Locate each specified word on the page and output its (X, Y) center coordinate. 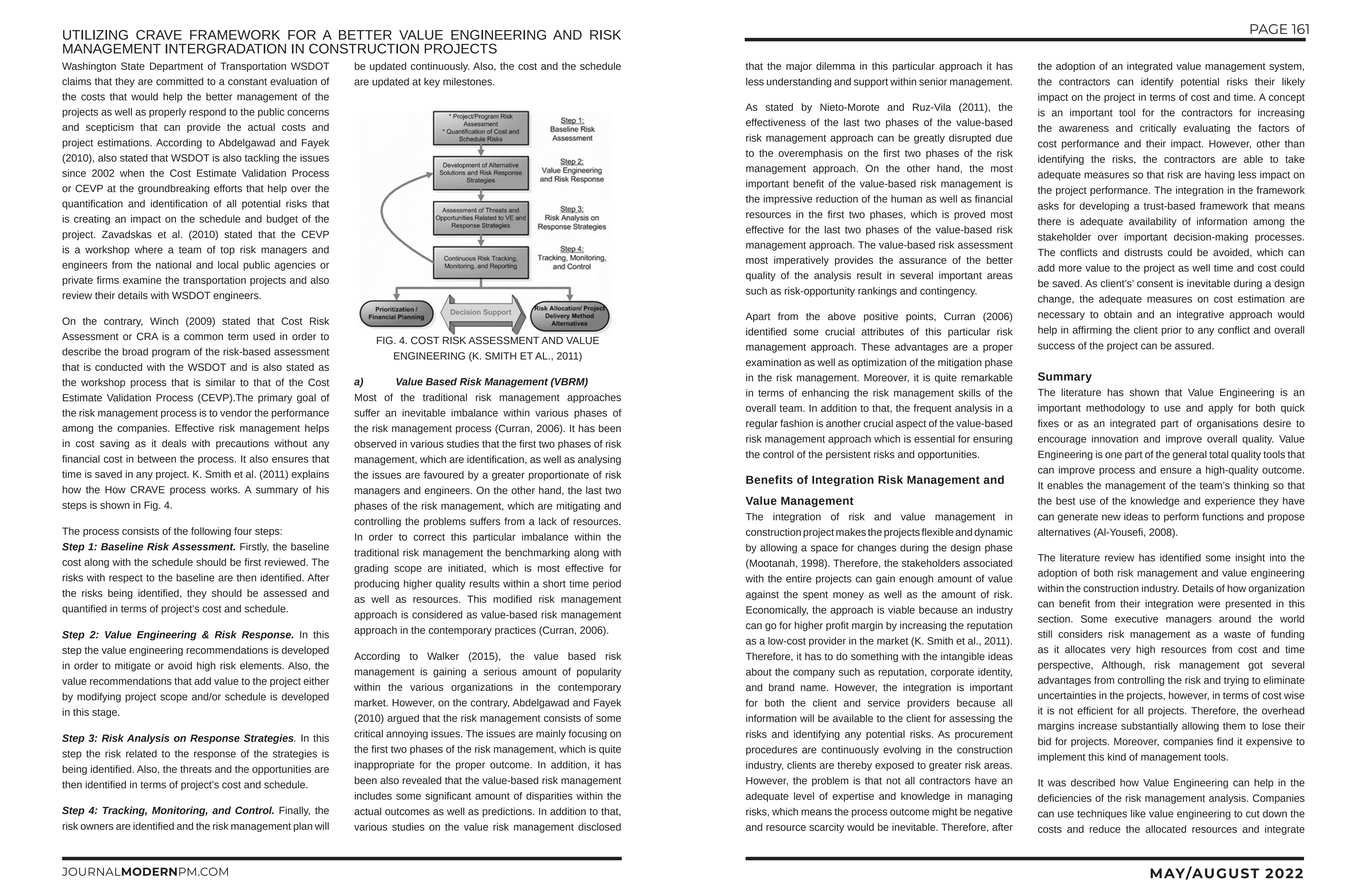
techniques (1102, 814)
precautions (242, 444)
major (799, 67)
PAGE (1268, 29)
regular (762, 424)
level (804, 796)
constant (247, 82)
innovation (1115, 439)
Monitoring (180, 811)
